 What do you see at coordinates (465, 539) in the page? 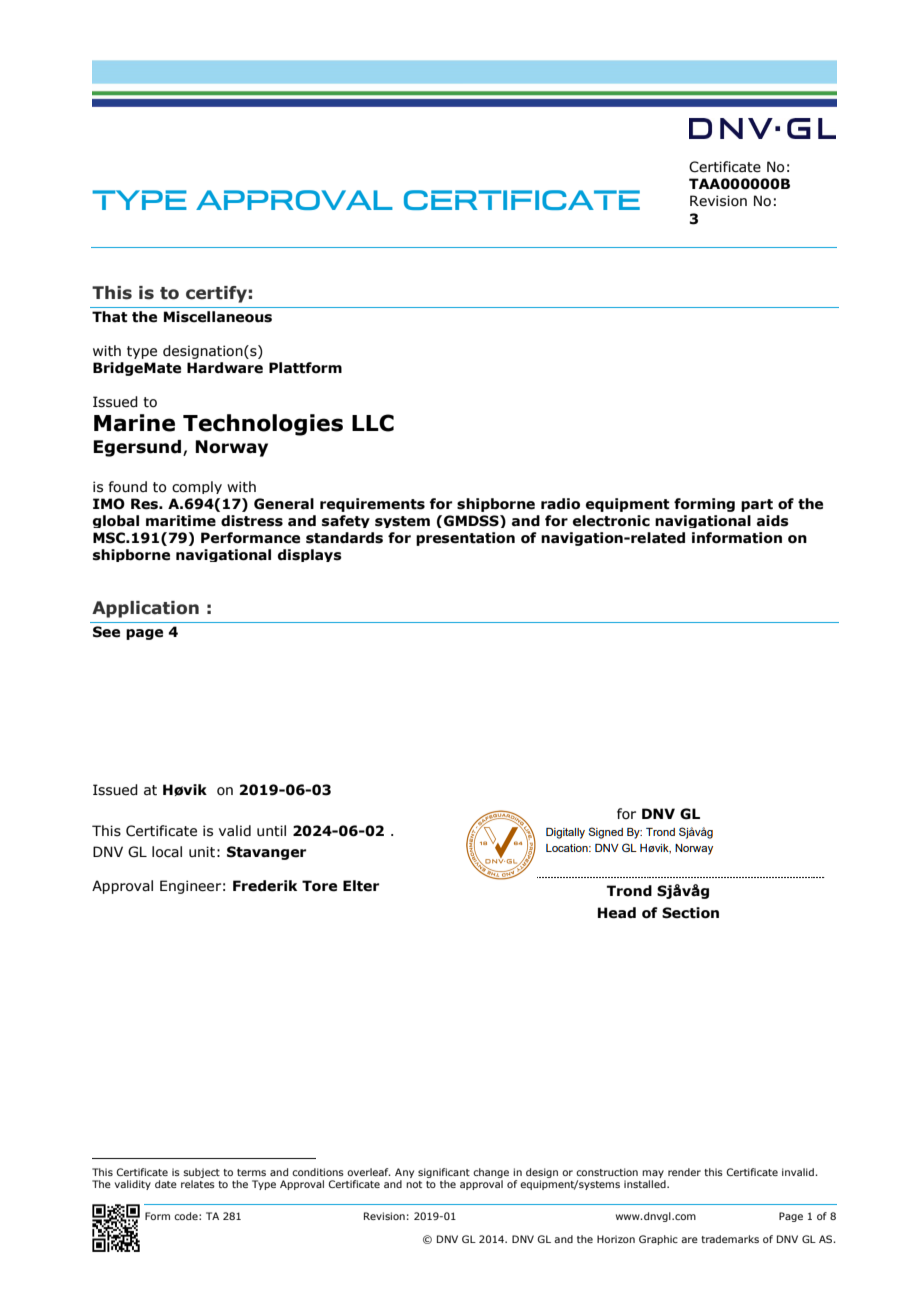
I see `presentation` at bounding box center [465, 539].
